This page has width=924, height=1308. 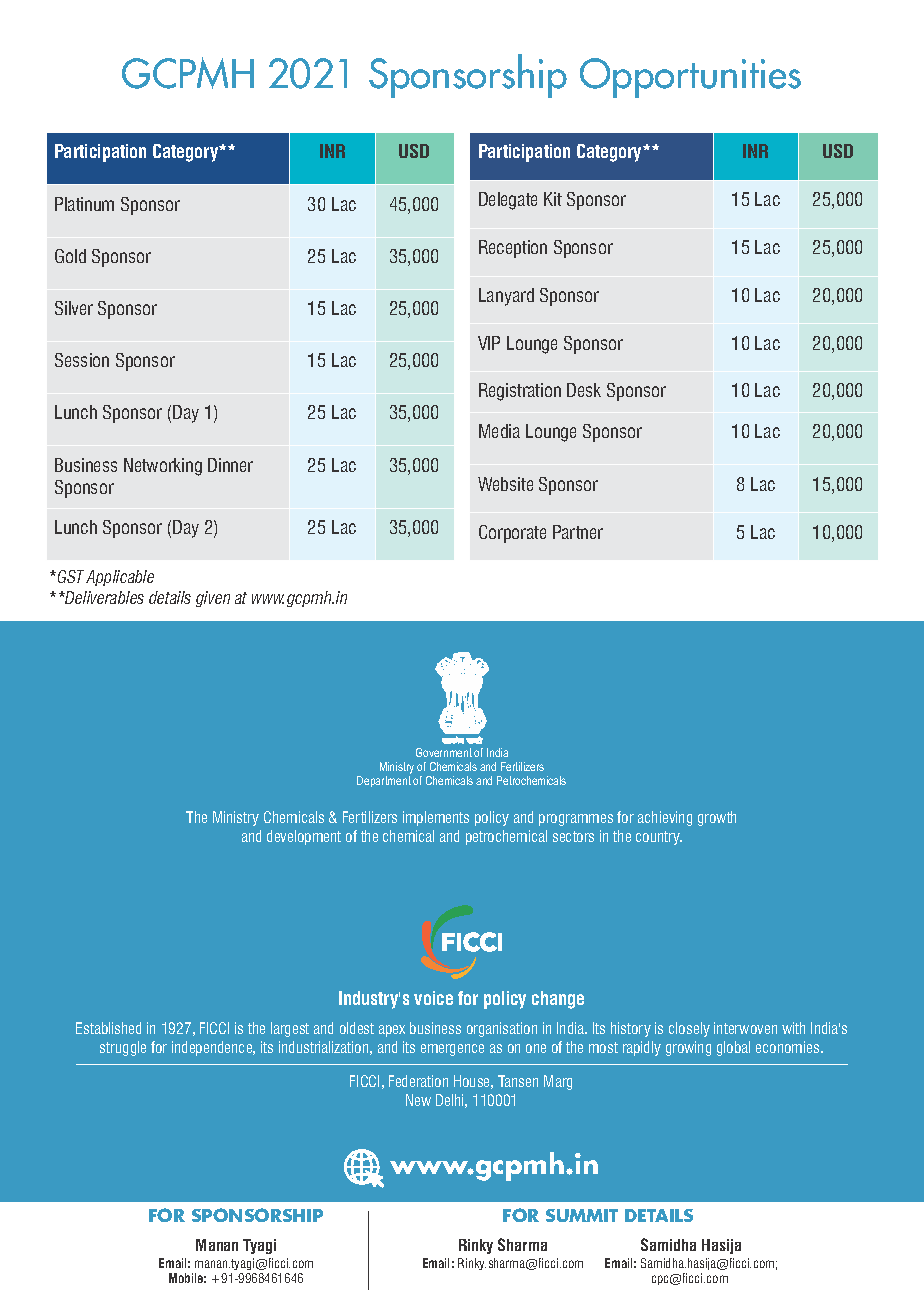 I want to click on Government, so click(x=444, y=752).
